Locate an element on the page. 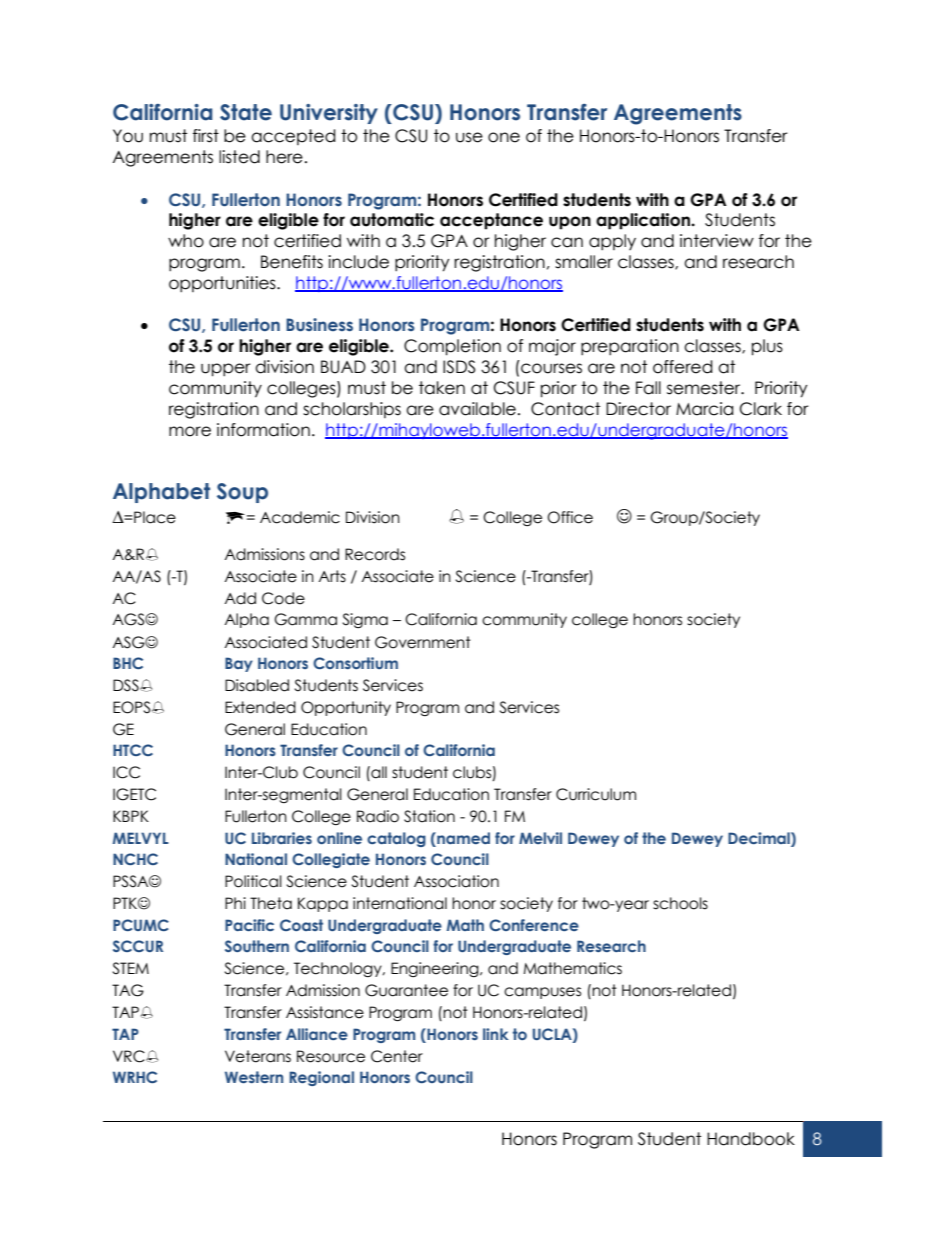  first is located at coordinates (206, 136).
